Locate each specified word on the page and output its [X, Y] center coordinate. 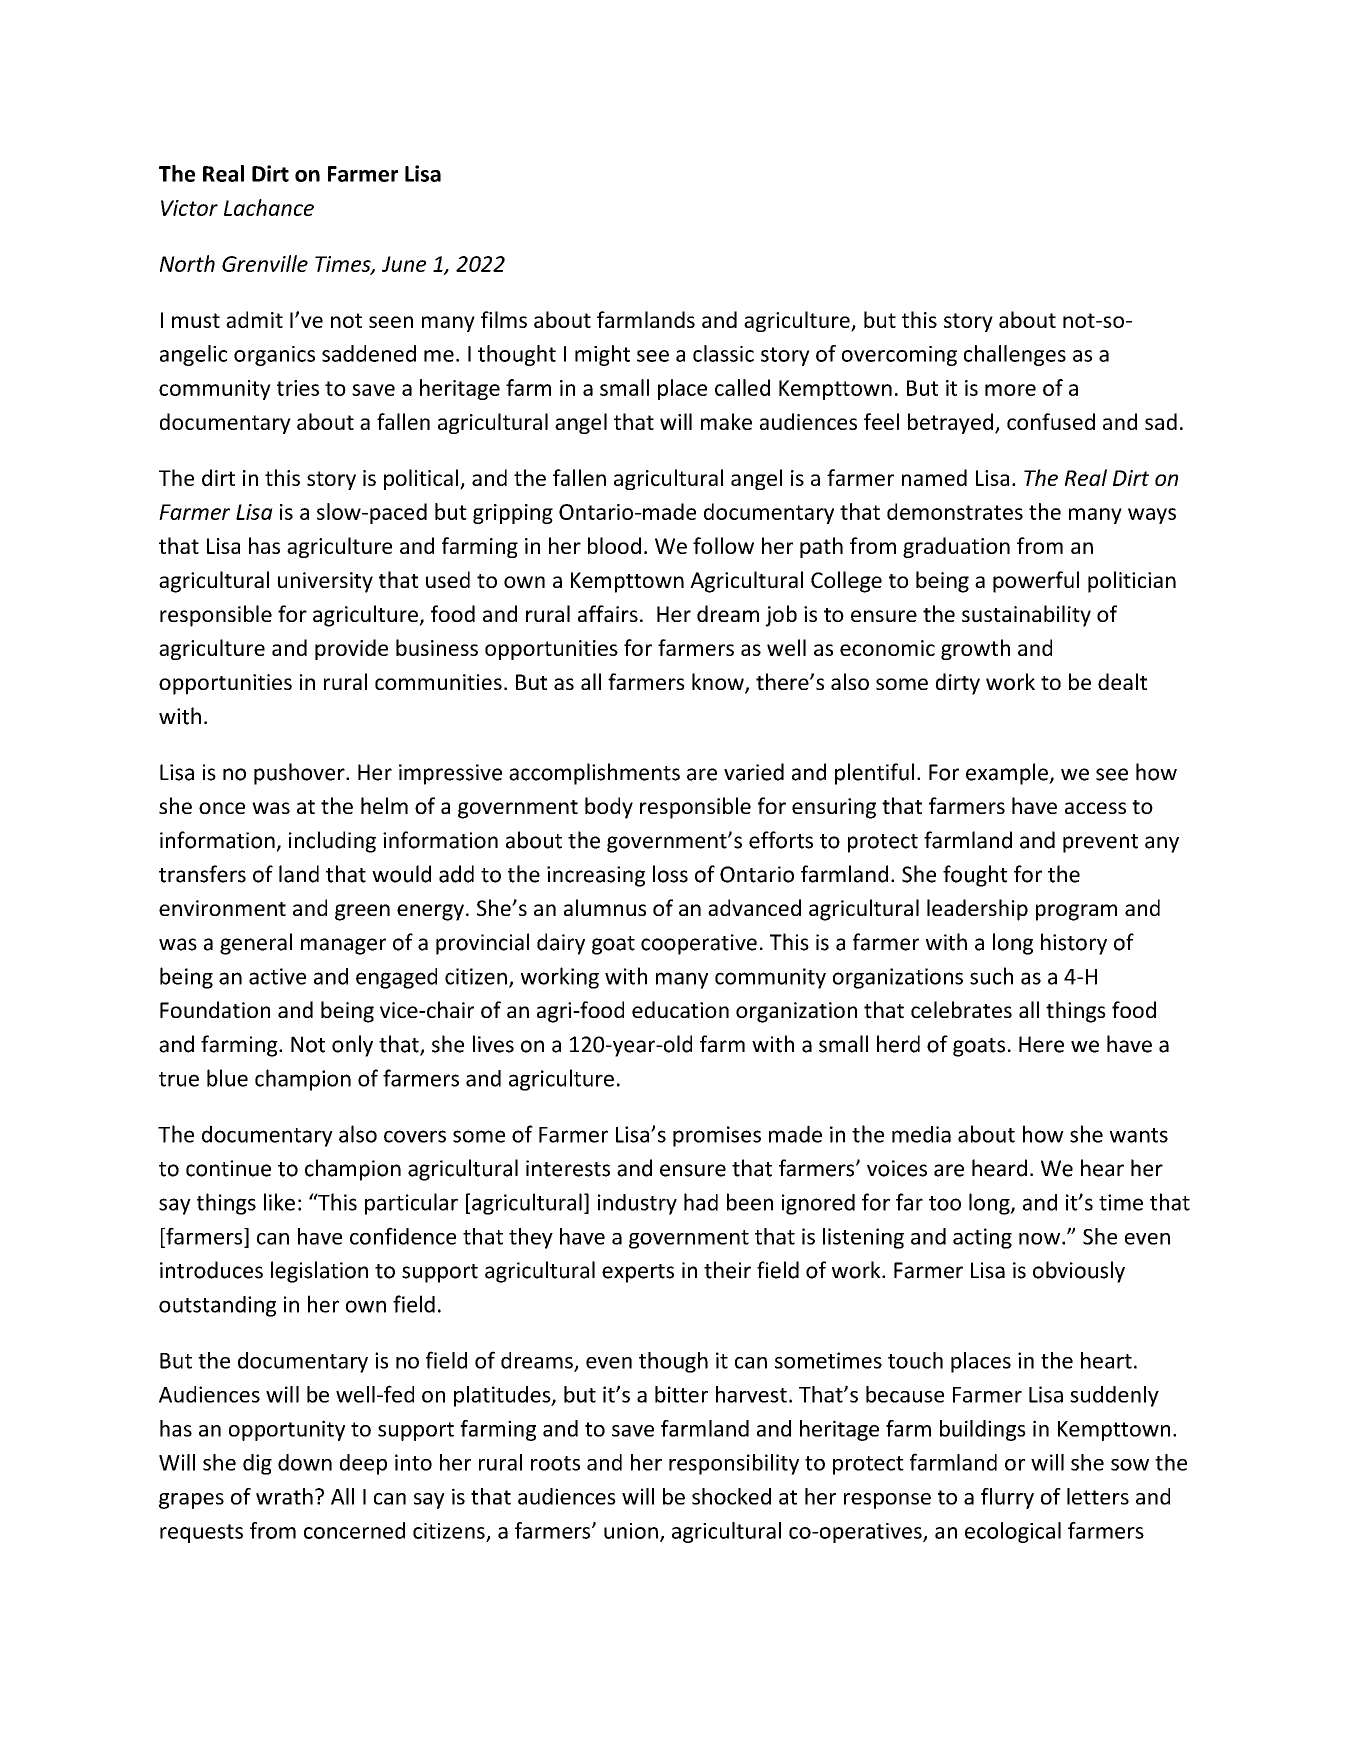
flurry [1007, 1498]
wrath [284, 1496]
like [279, 1202]
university [325, 582]
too [945, 1203]
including [332, 842]
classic [723, 353]
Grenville [265, 263]
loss [670, 874]
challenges [1015, 355]
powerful [1036, 582]
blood [614, 545]
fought [975, 876]
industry [637, 1204]
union [631, 1531]
